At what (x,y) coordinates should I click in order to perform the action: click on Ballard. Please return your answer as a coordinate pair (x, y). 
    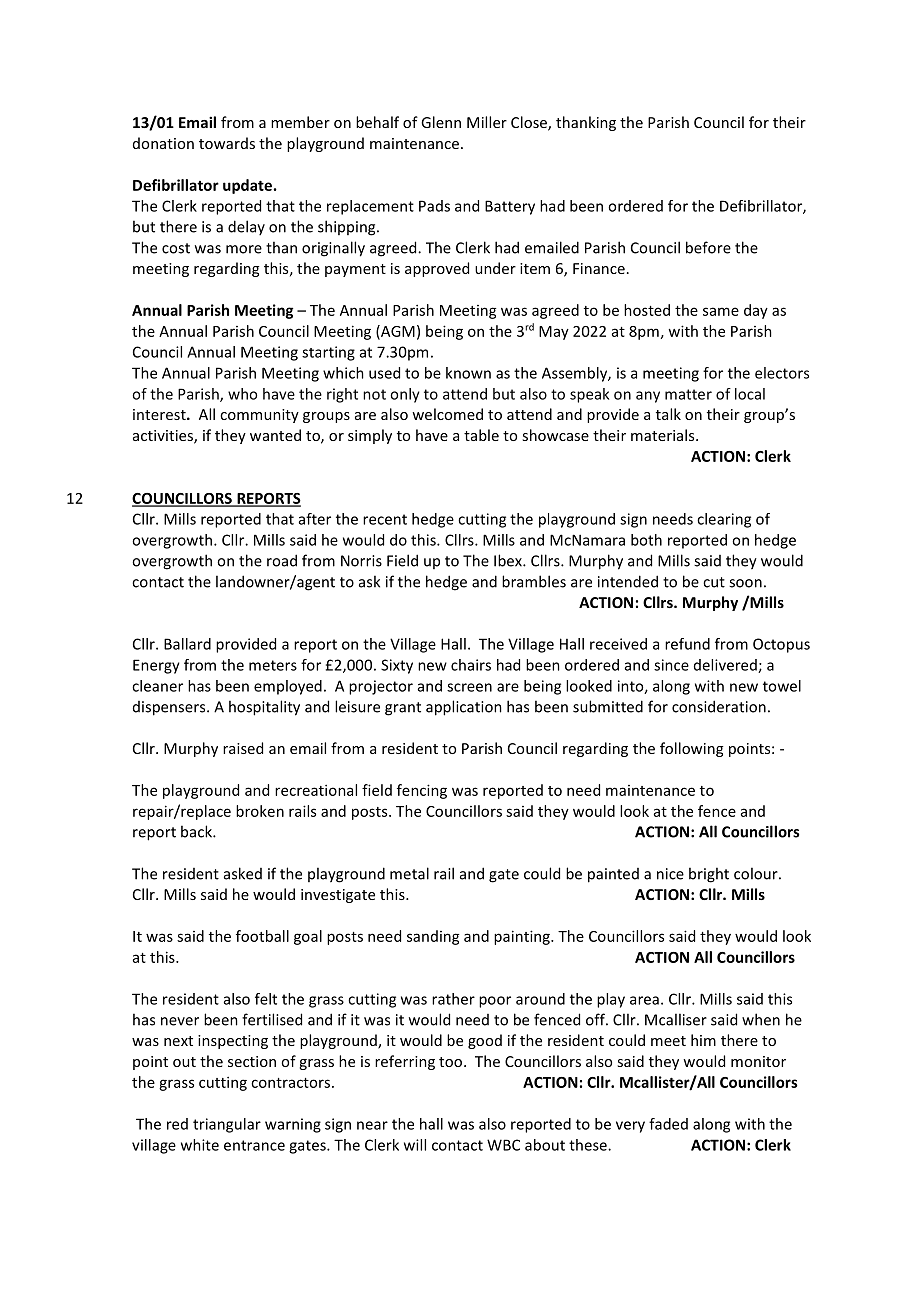
    Looking at the image, I should click on (187, 644).
